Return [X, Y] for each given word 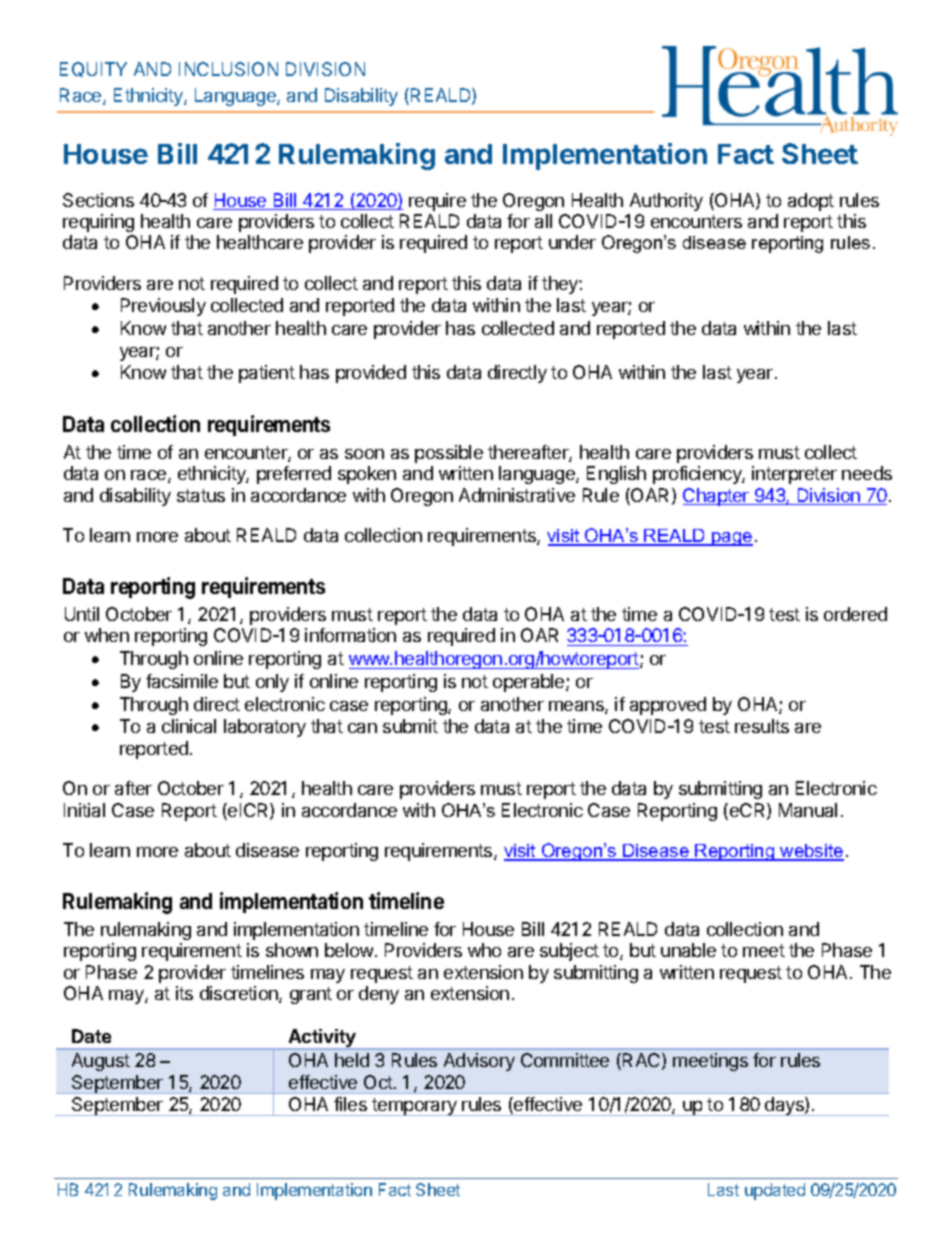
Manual [808, 810]
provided [371, 374]
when [107, 635]
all [543, 221]
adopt [811, 202]
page [731, 539]
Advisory [479, 1062]
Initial [84, 810]
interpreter [794, 475]
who [484, 950]
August [101, 1062]
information [350, 635]
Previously [163, 307]
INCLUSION [228, 69]
